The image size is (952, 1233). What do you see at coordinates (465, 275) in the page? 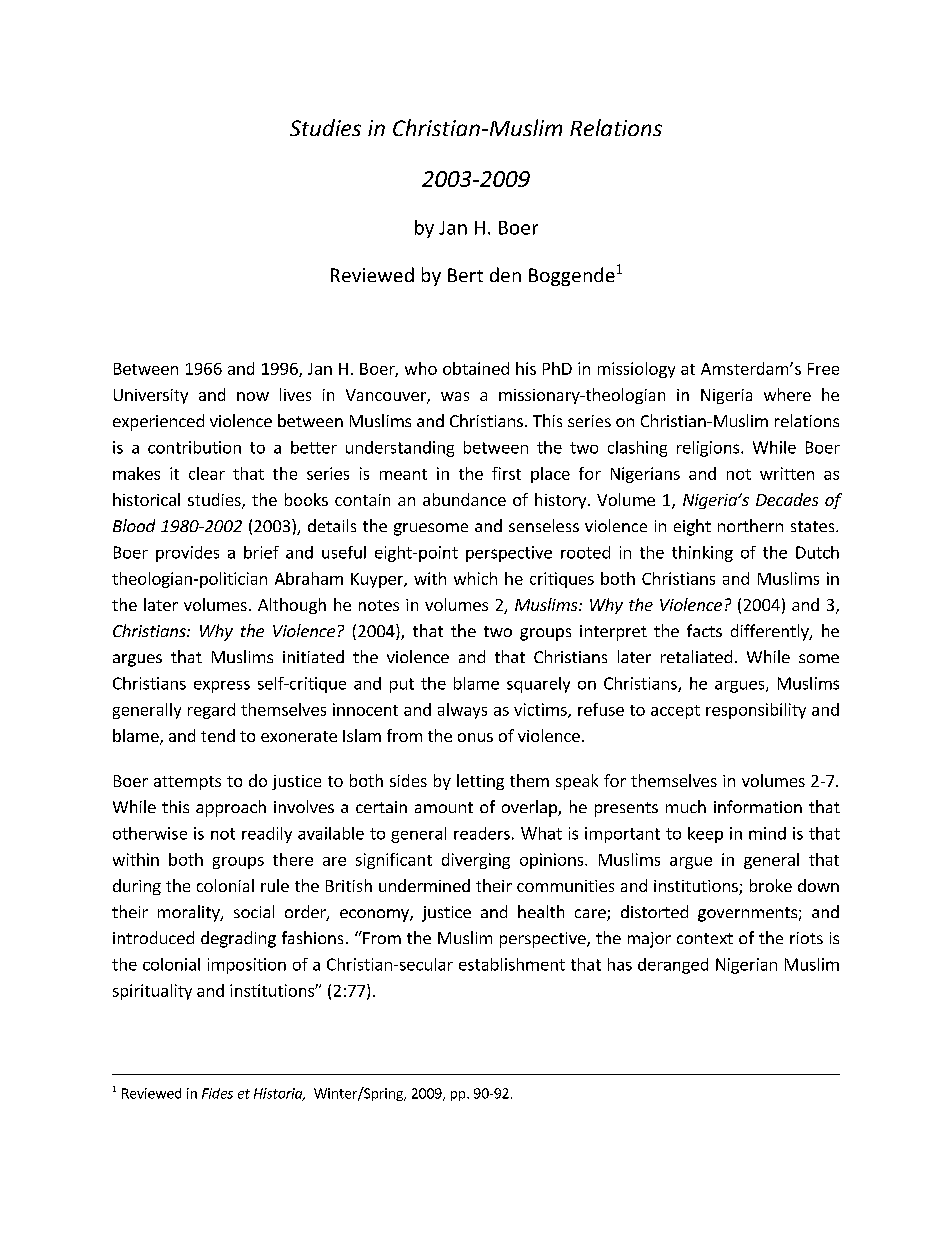
I see `Bert` at bounding box center [465, 275].
